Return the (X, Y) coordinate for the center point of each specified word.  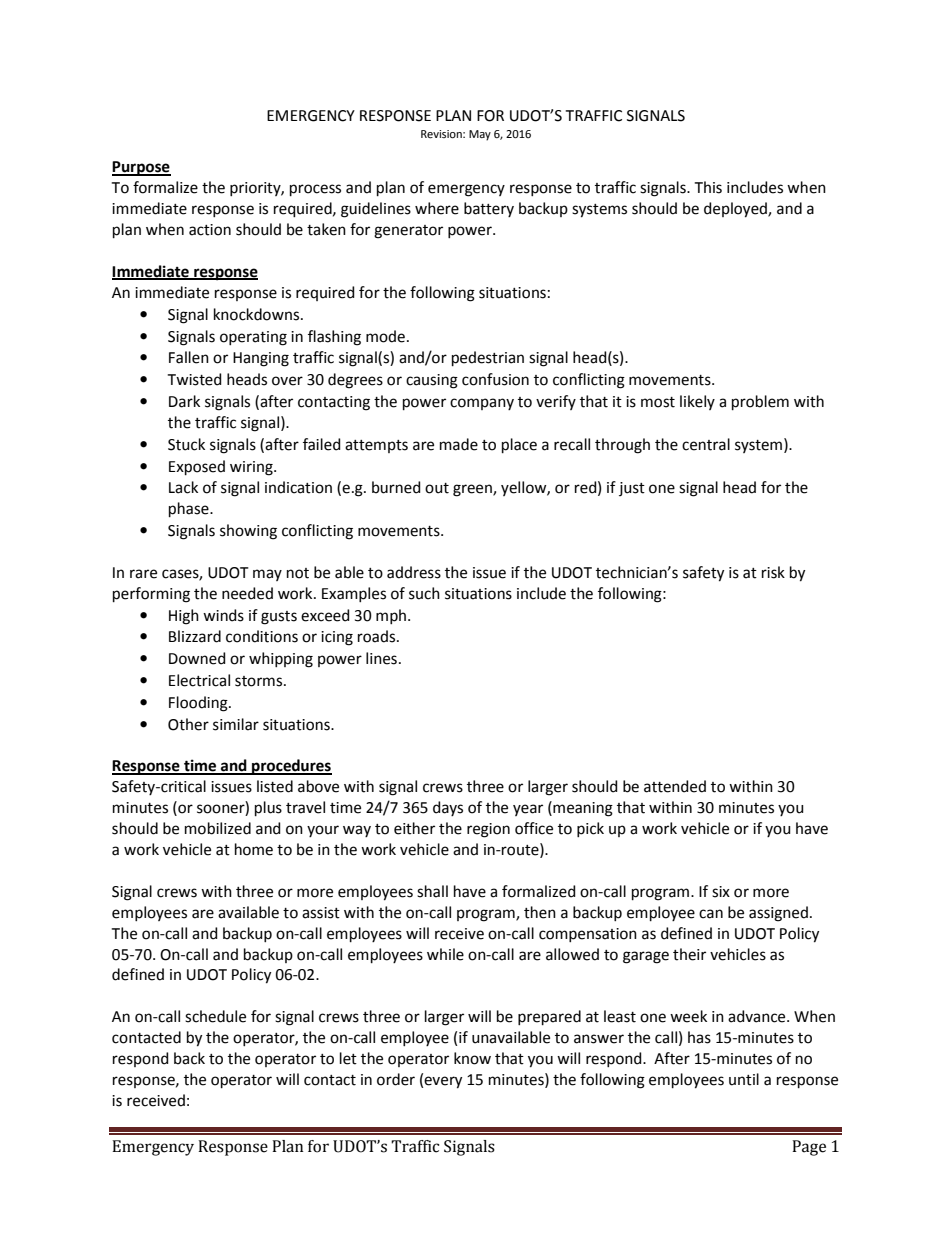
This (708, 187)
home (254, 849)
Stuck (186, 444)
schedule (215, 1016)
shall (432, 891)
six (721, 892)
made (459, 444)
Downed (197, 658)
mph (392, 616)
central (706, 444)
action (210, 230)
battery (489, 209)
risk (773, 572)
